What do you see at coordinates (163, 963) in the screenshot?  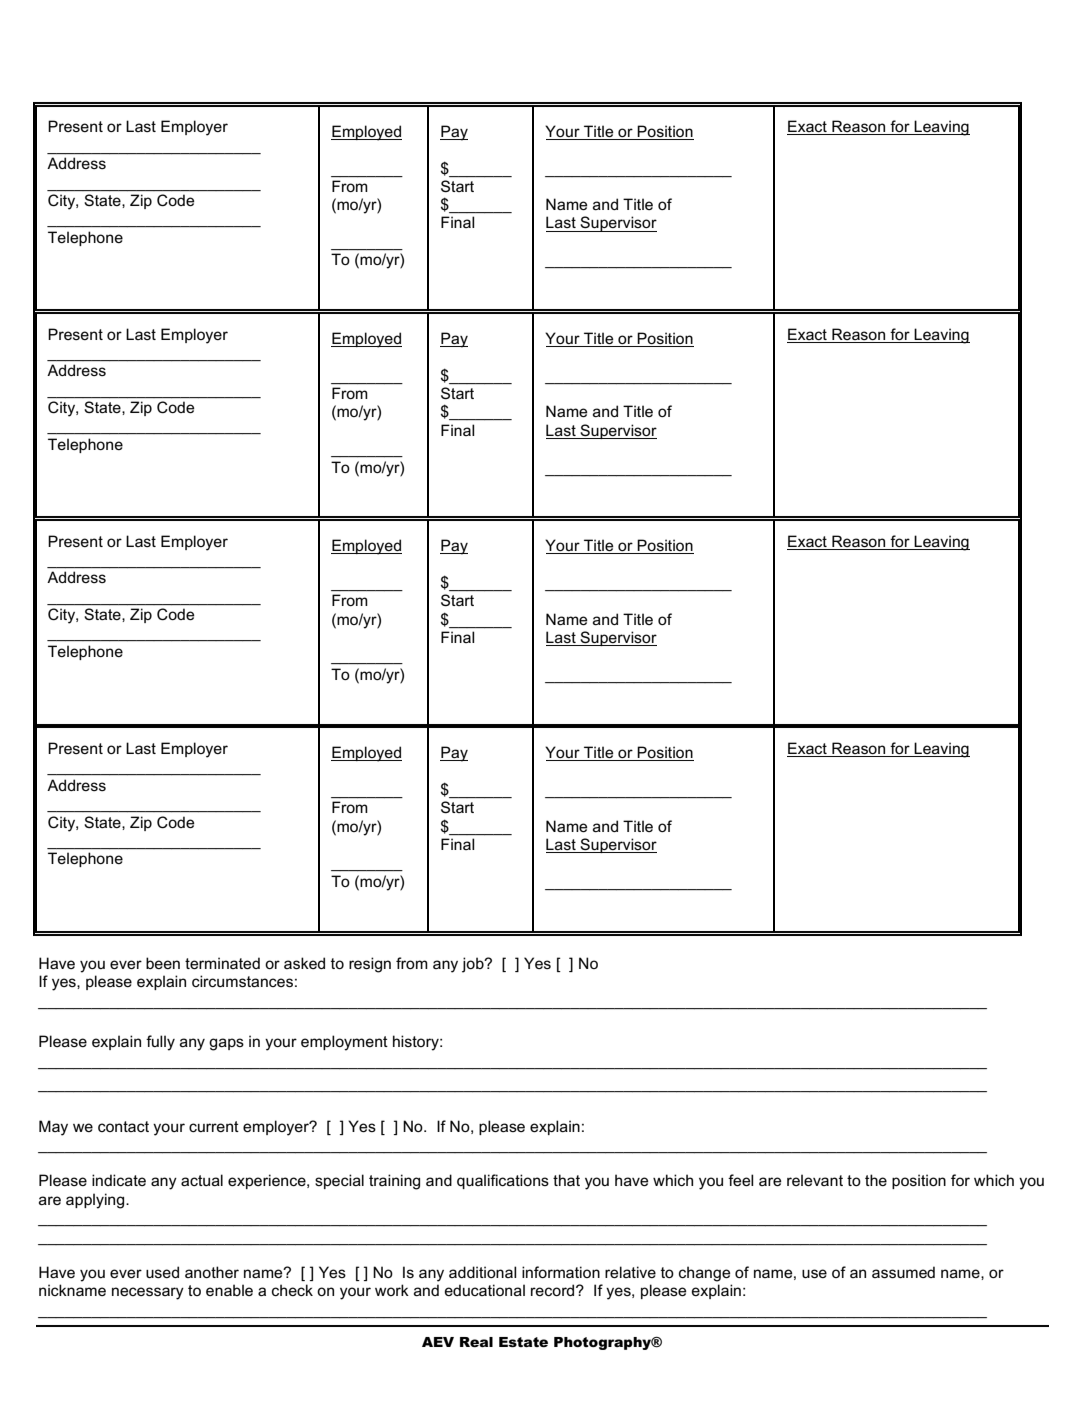 I see `been` at bounding box center [163, 963].
